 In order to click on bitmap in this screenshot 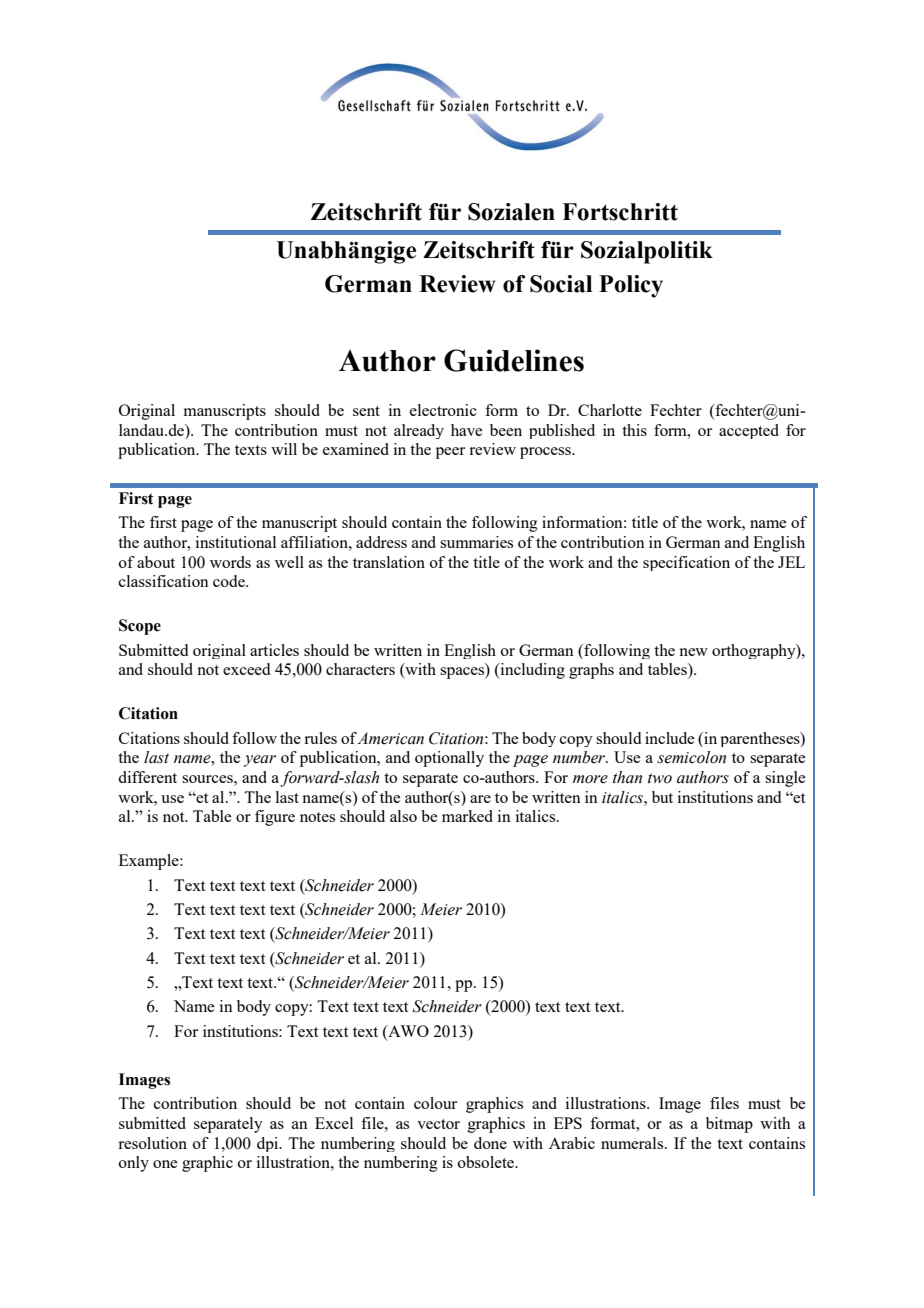, I will do `click(729, 1125)`.
